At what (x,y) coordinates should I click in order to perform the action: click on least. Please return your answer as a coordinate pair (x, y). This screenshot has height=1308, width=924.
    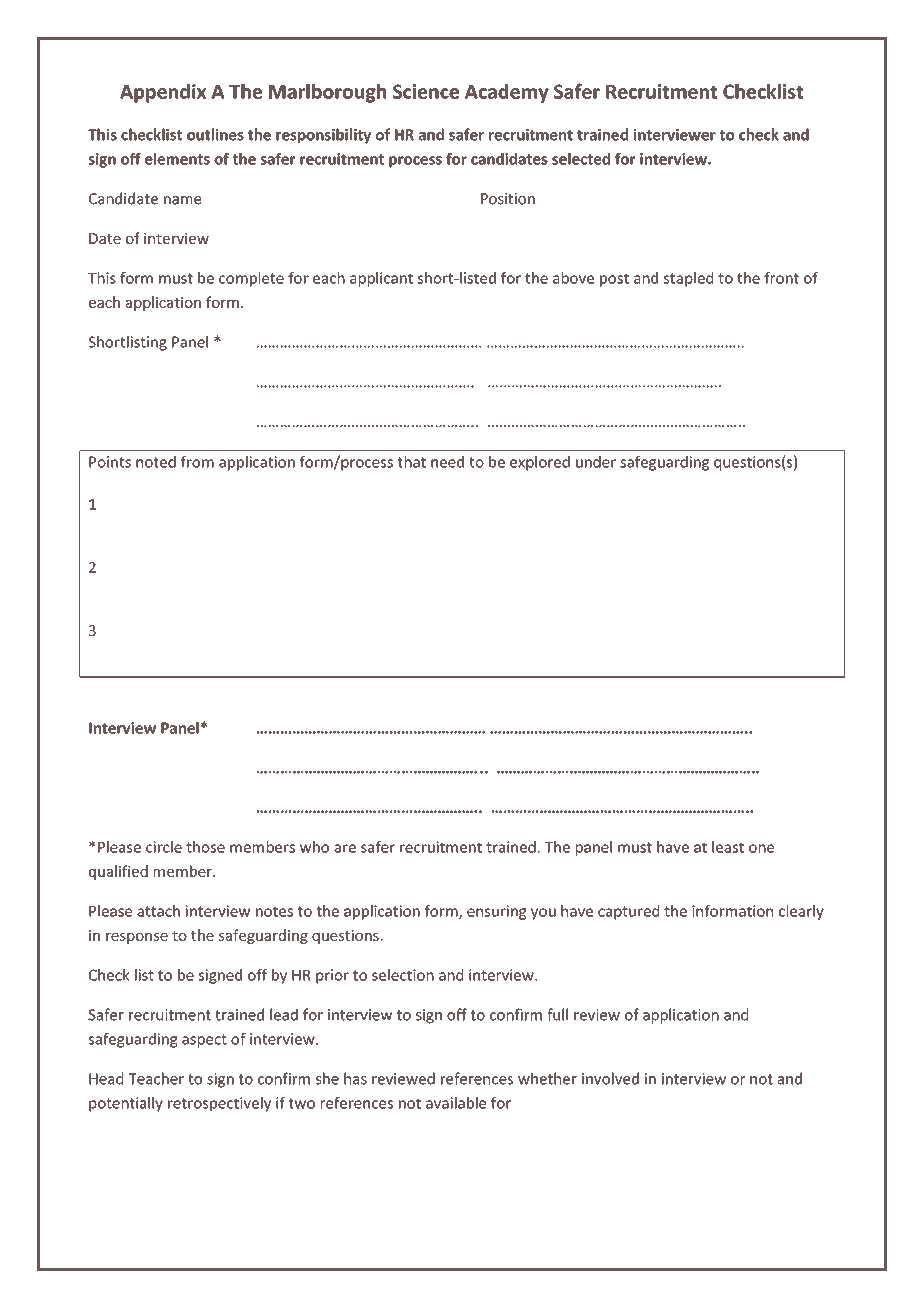
    Looking at the image, I should click on (728, 847).
